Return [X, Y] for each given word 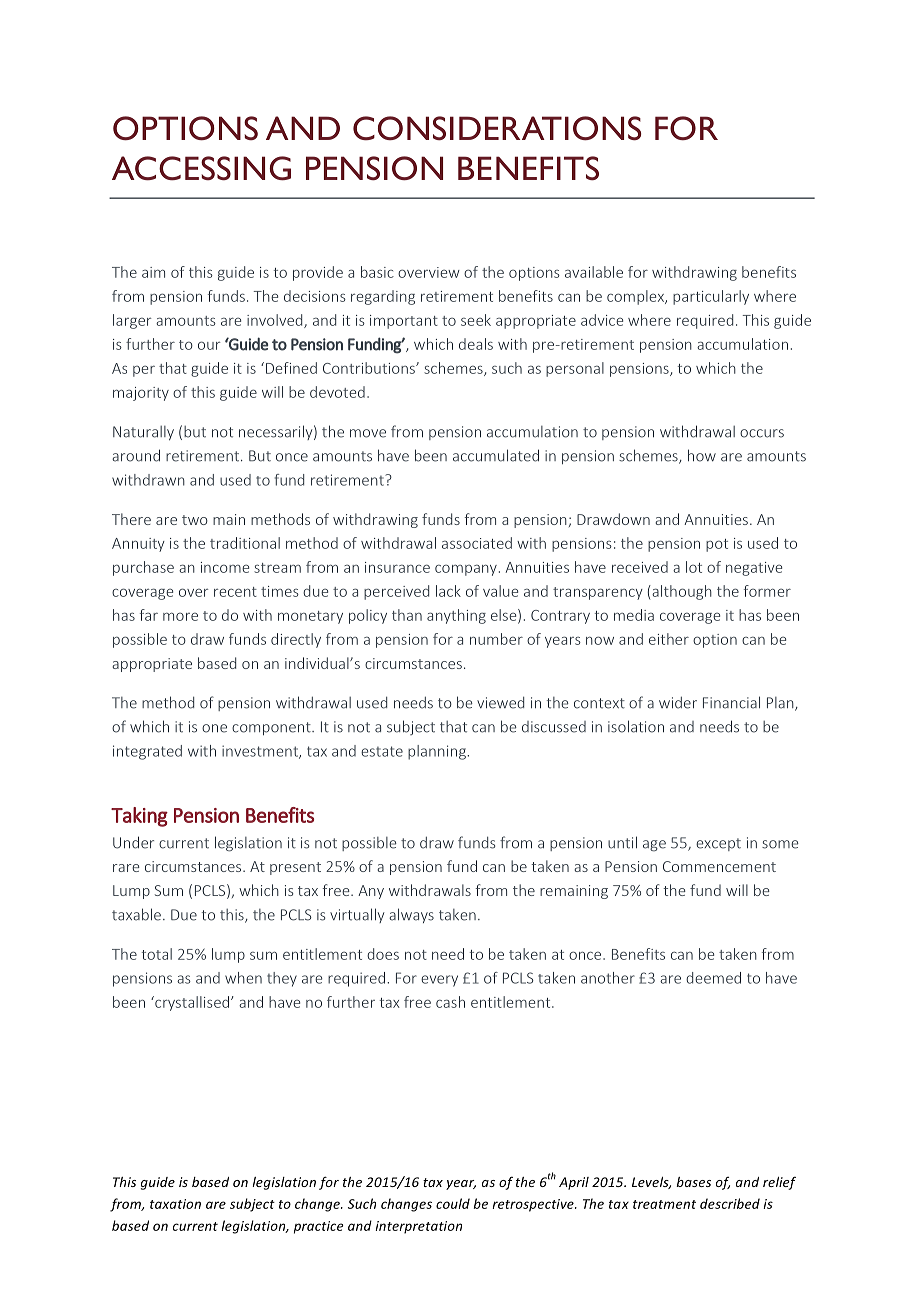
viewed [500, 703]
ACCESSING [201, 168]
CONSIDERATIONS [497, 128]
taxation [175, 1204]
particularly [711, 297]
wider [678, 702]
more [180, 616]
